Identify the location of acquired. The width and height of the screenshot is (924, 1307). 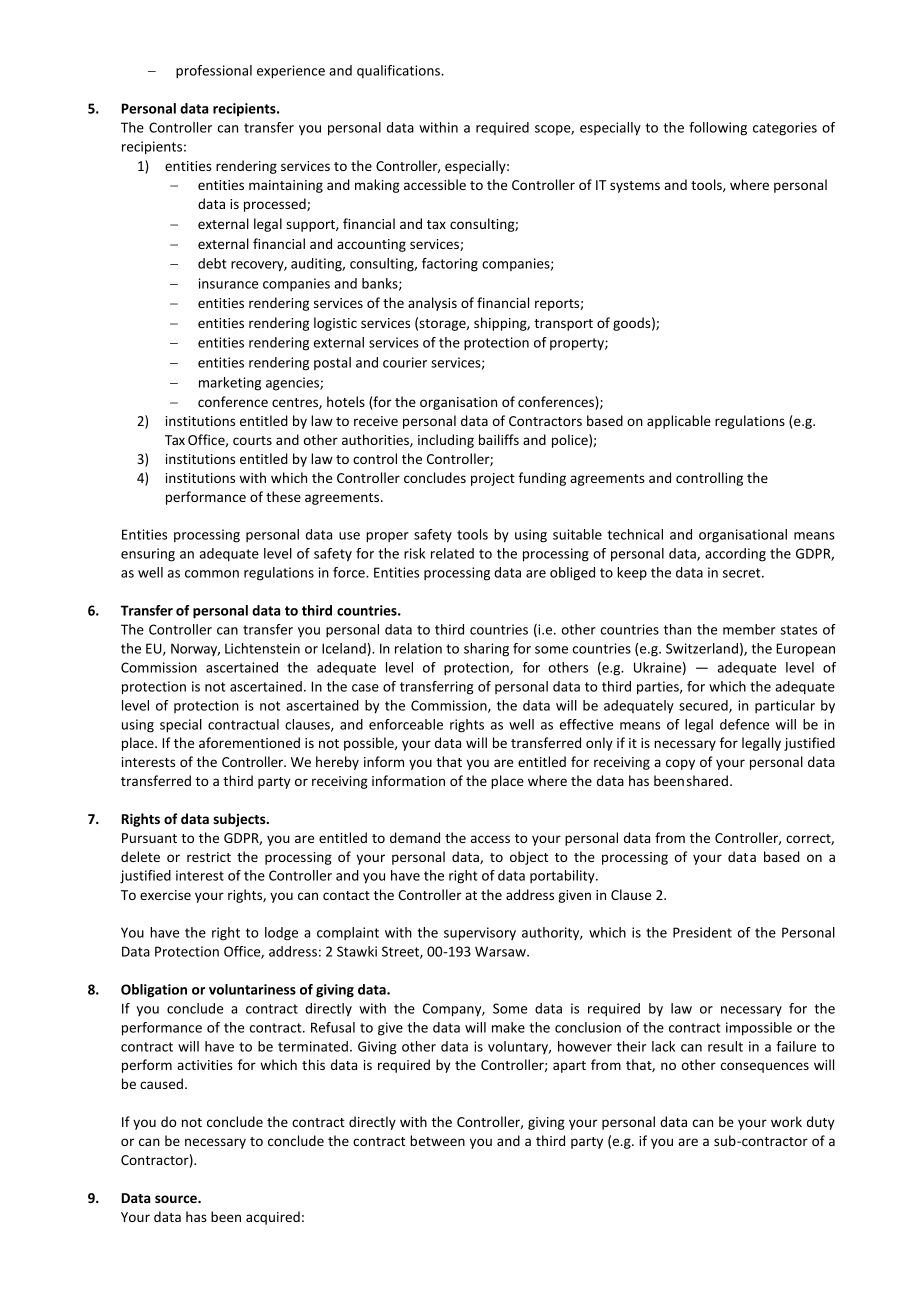
(273, 1218).
